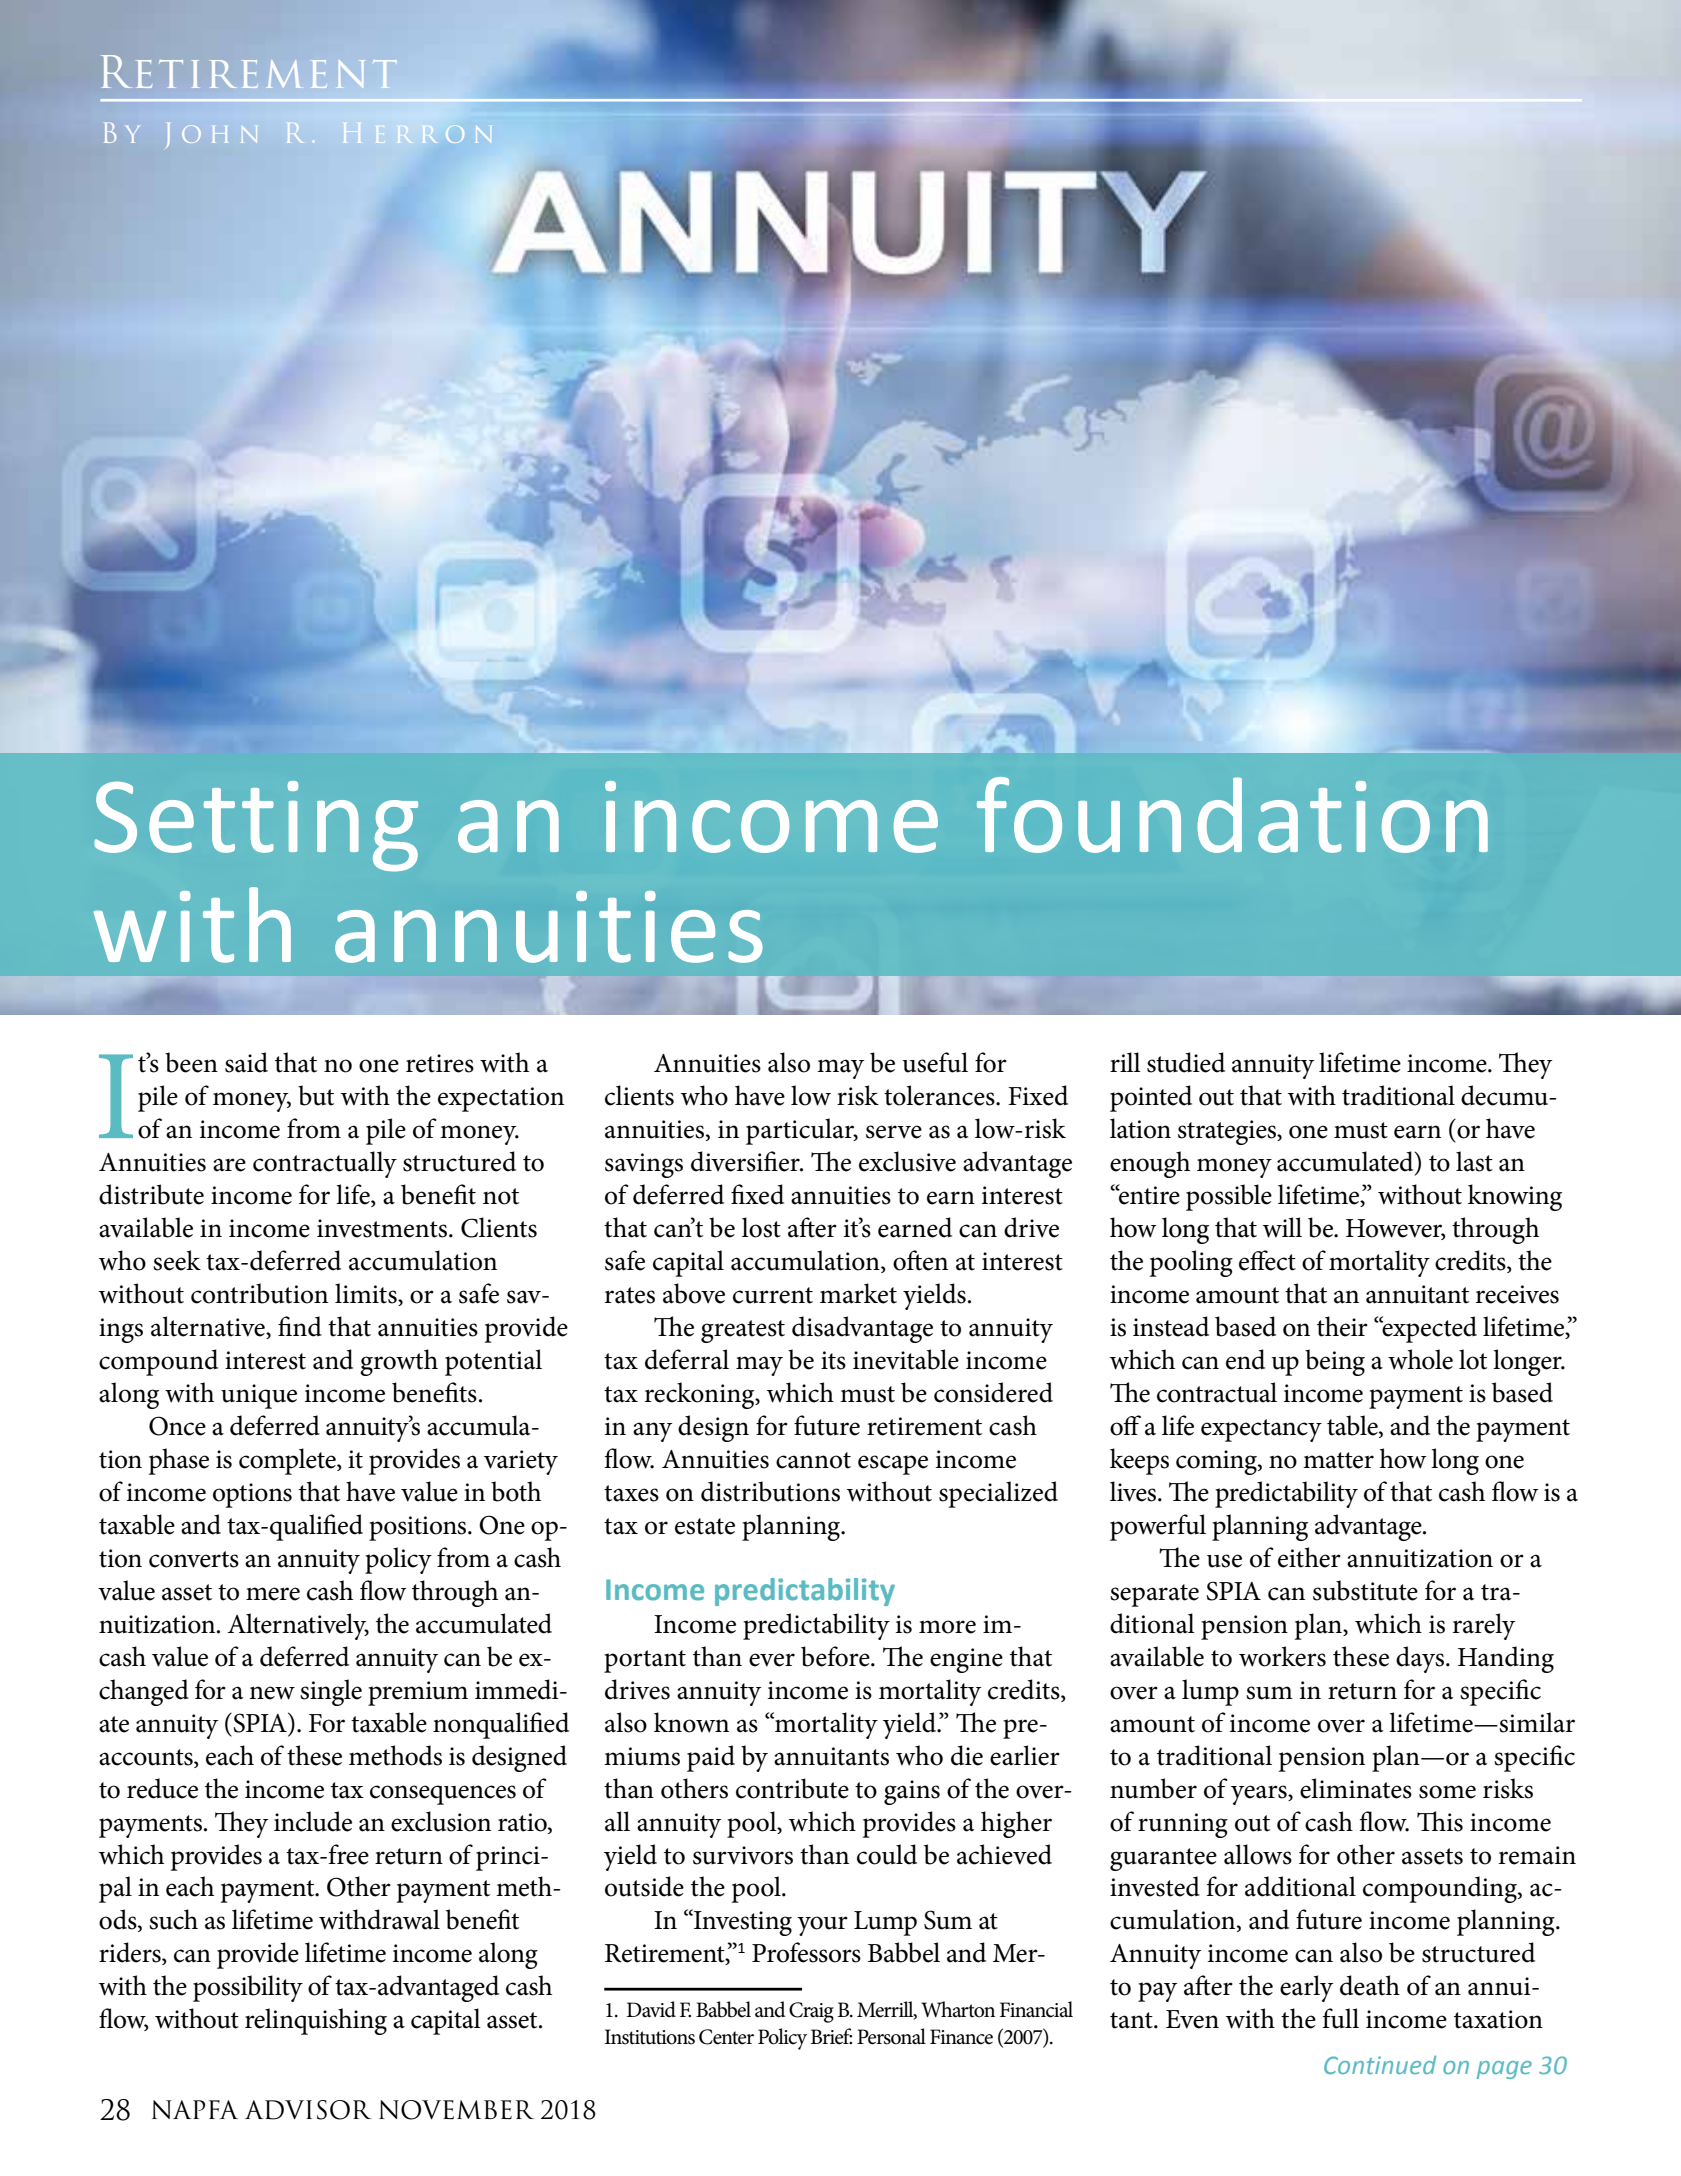  Describe the element at coordinates (246, 1062) in the screenshot. I see `said` at that location.
